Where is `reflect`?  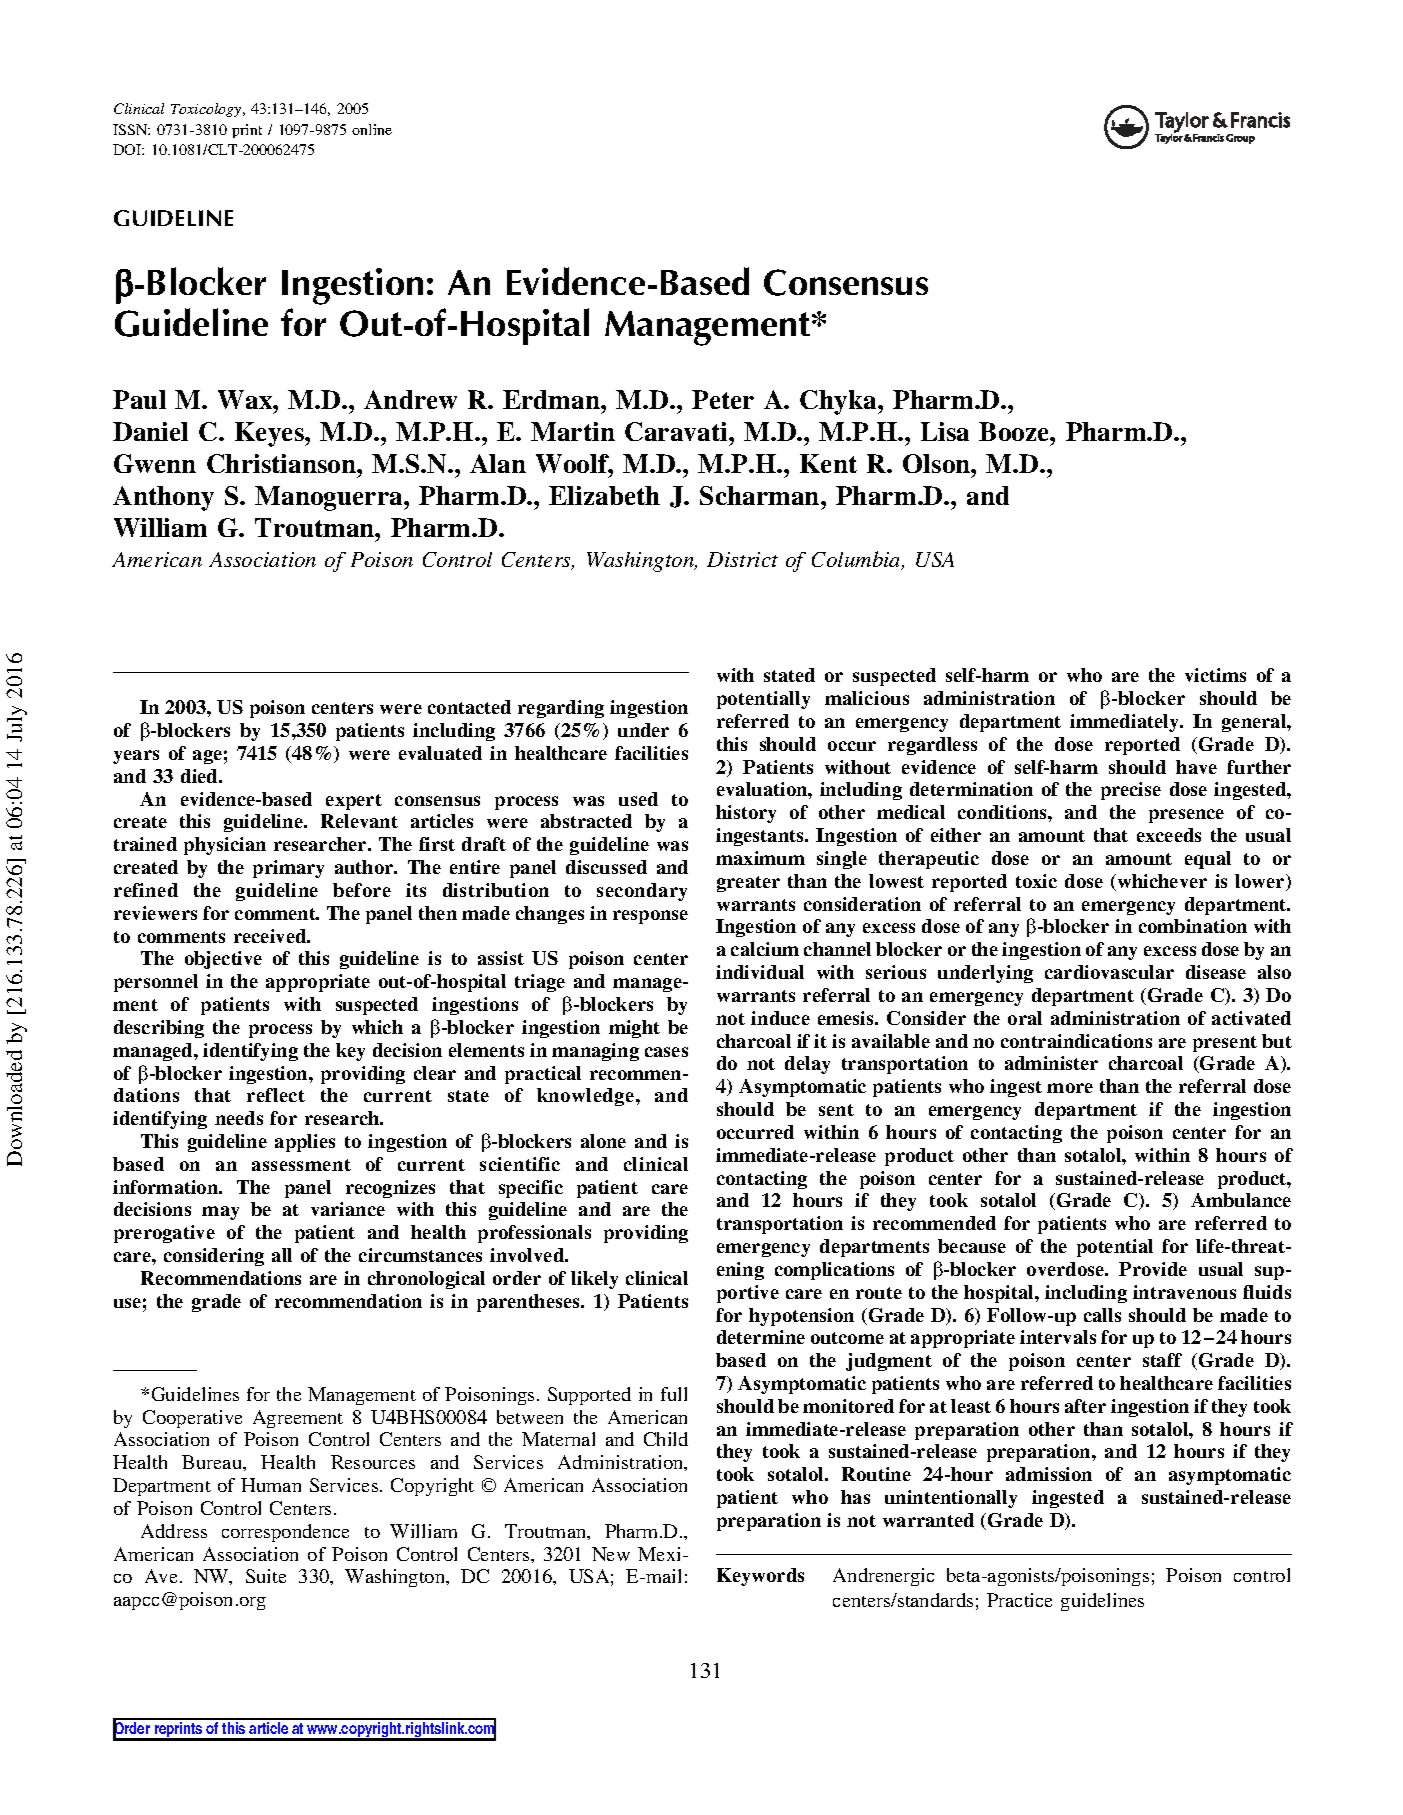 reflect is located at coordinates (276, 1095).
